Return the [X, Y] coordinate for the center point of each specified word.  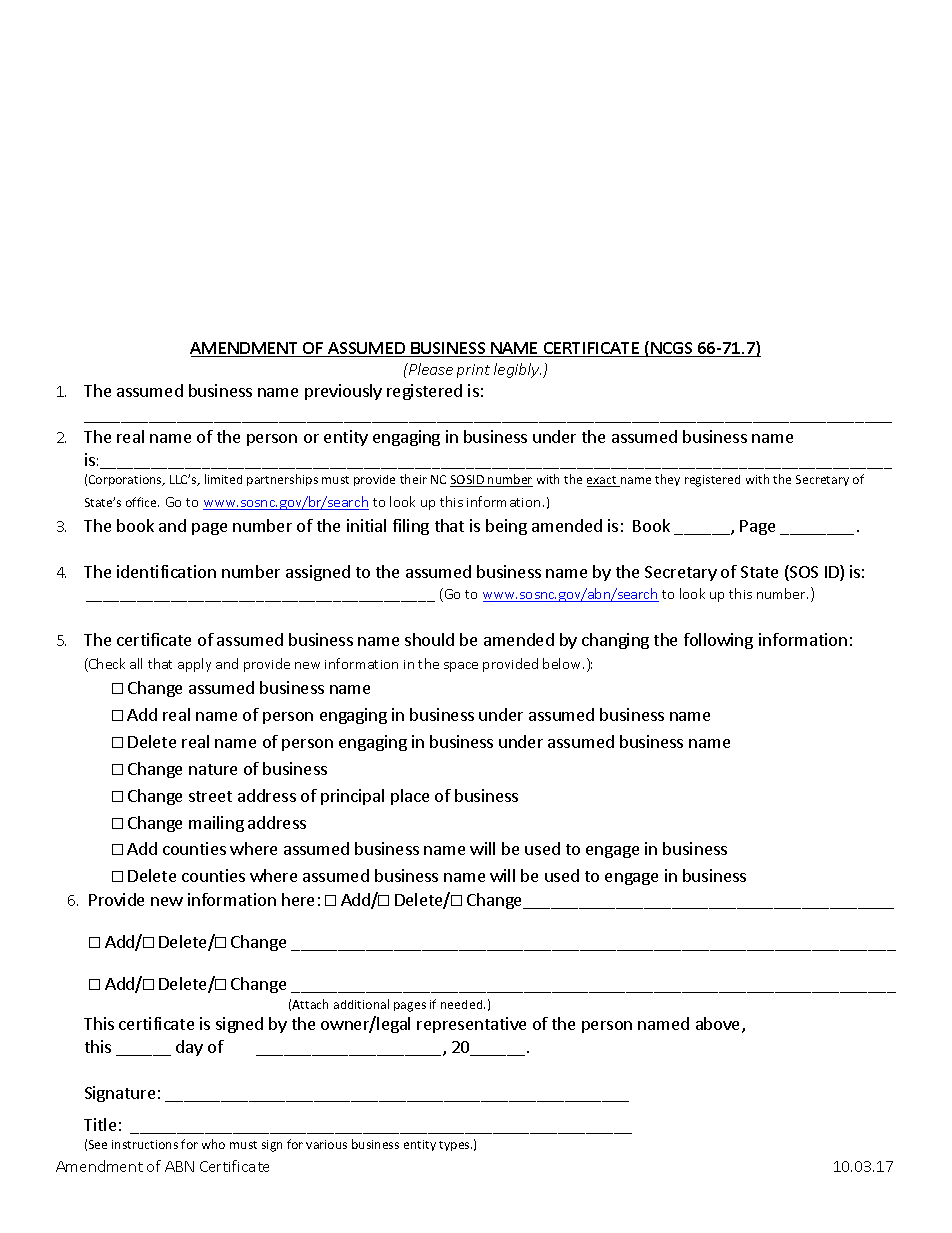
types [455, 1146]
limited [223, 479]
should [429, 639]
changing [615, 641]
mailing [216, 824]
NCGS [672, 349]
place [410, 797]
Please [430, 369]
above [719, 1025]
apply [194, 665]
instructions [145, 1144]
